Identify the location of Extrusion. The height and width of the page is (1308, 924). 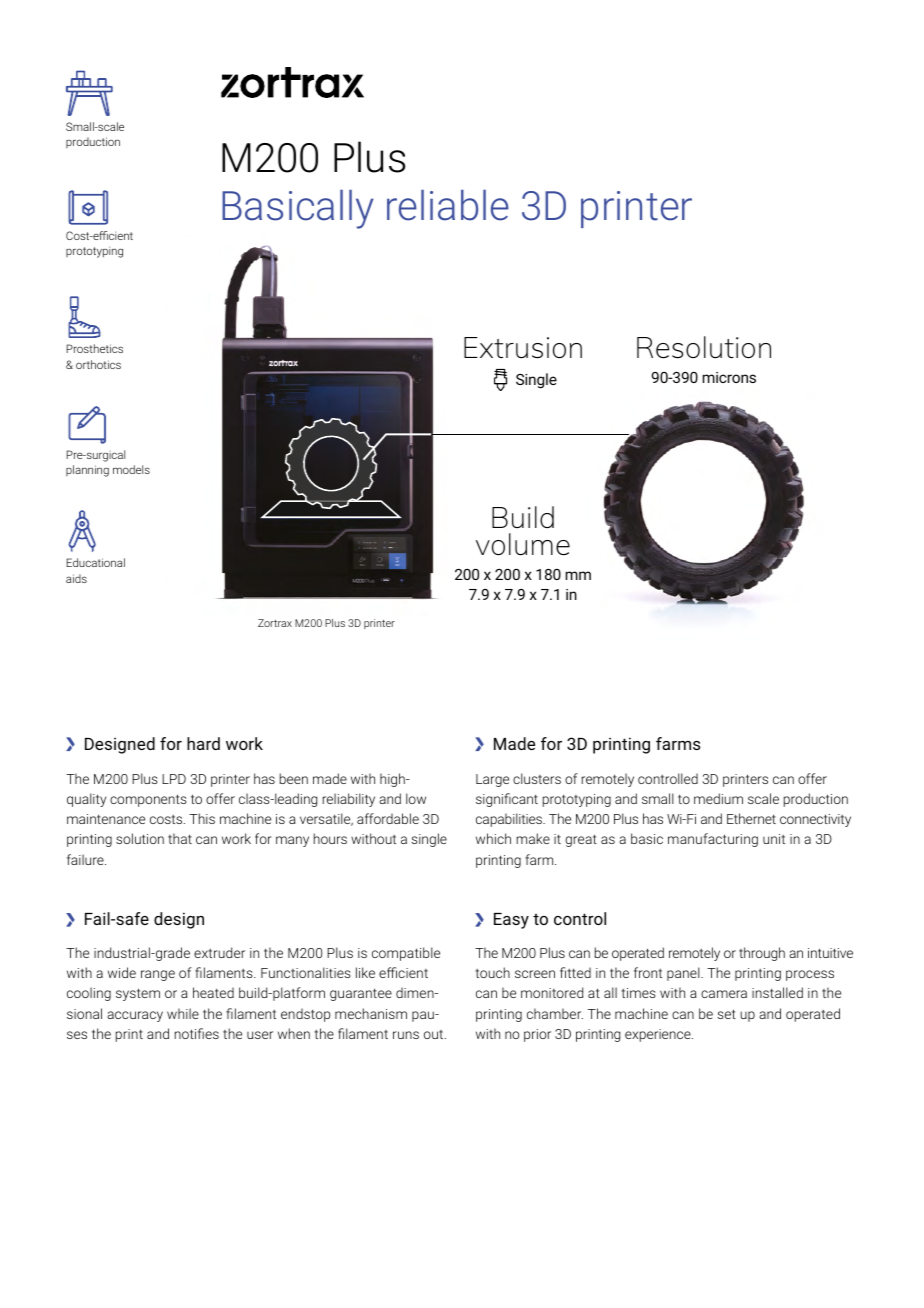
(523, 347).
